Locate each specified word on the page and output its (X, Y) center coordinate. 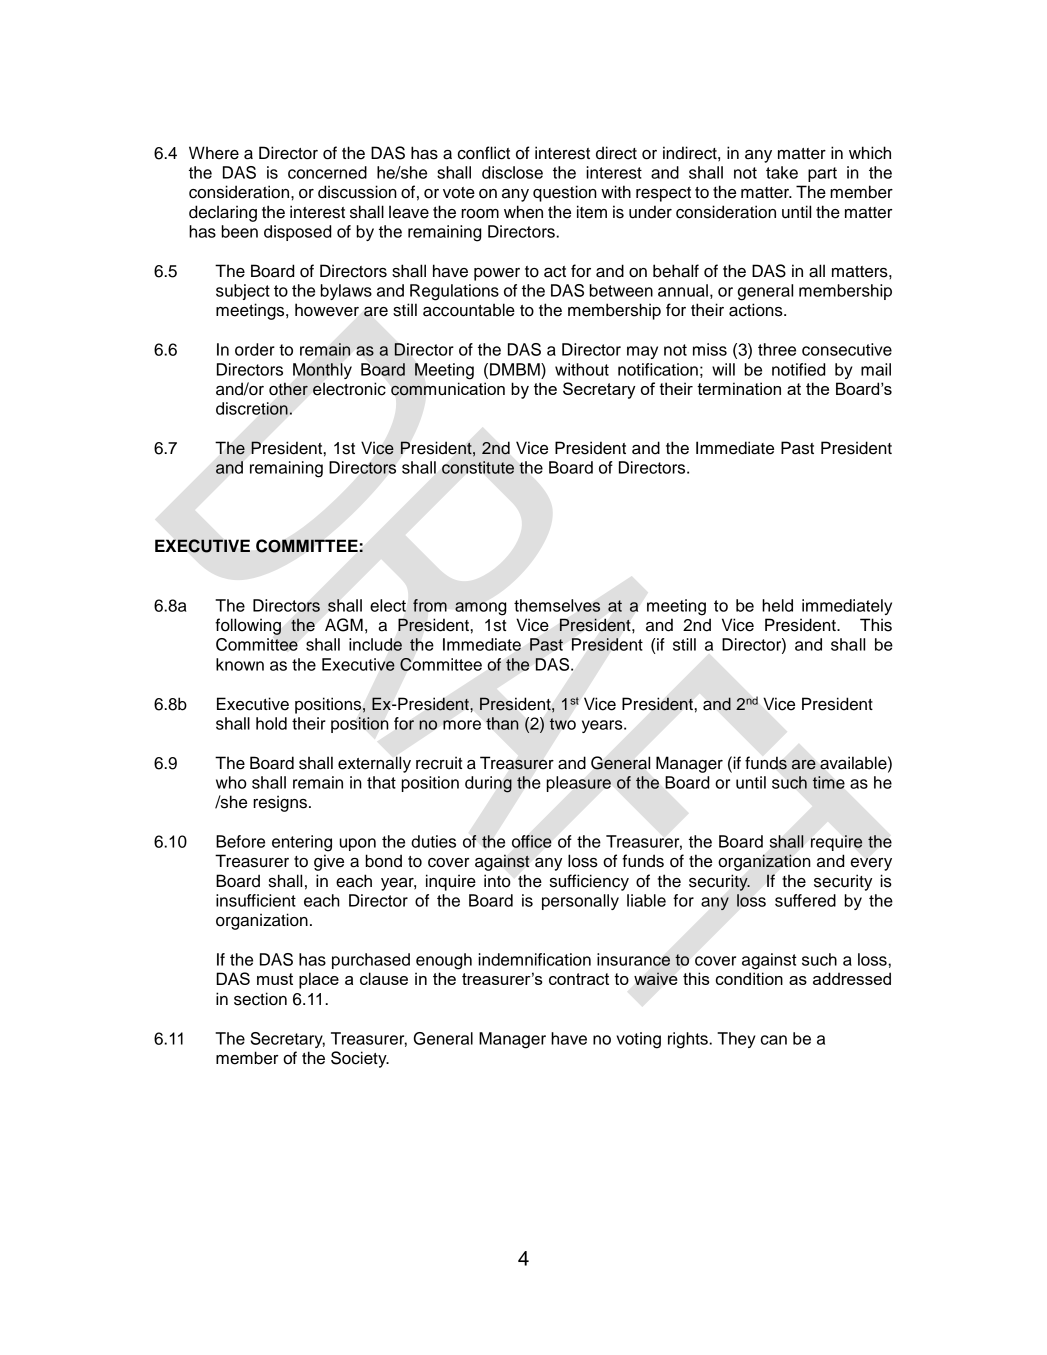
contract (579, 979)
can (774, 1040)
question (565, 193)
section (260, 999)
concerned (327, 172)
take (782, 172)
